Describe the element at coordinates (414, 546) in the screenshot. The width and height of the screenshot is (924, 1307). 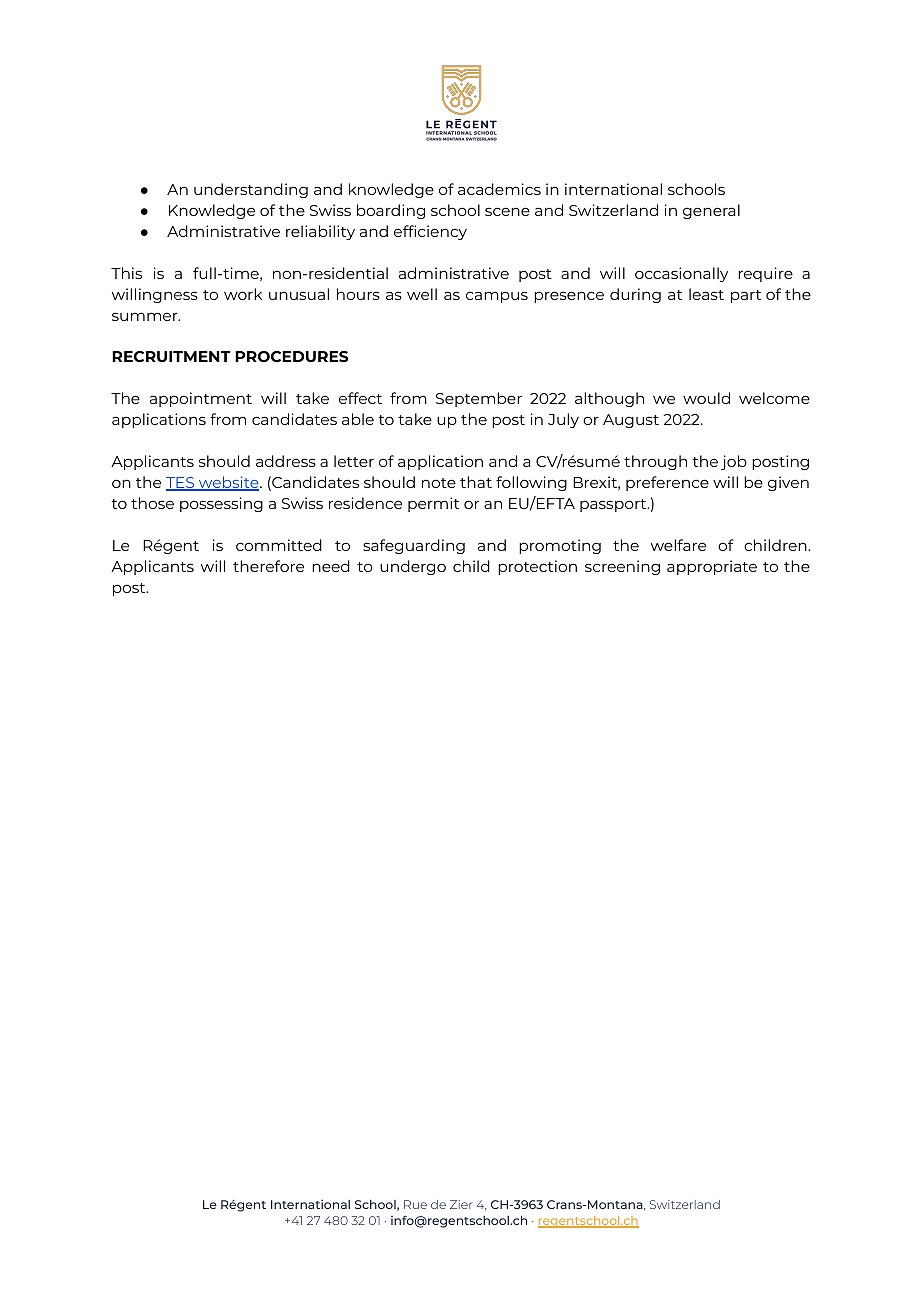
I see `safeguarding` at that location.
